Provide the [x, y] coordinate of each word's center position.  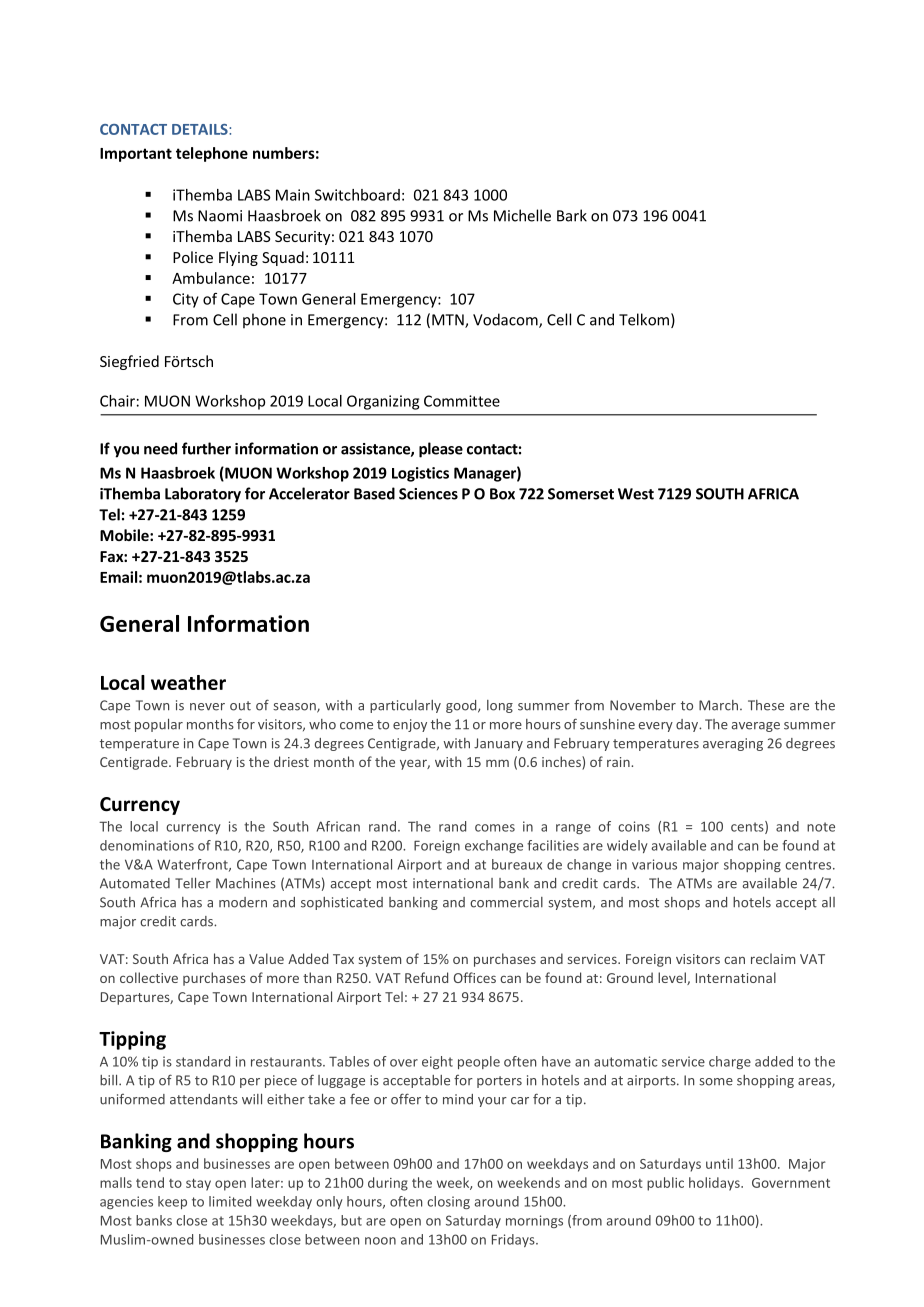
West [636, 494]
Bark [572, 215]
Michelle [522, 215]
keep [172, 1202]
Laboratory [203, 495]
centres [809, 865]
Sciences [428, 494]
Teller [193, 883]
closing [448, 1202]
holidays [715, 1184]
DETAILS [201, 129]
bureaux [517, 864]
